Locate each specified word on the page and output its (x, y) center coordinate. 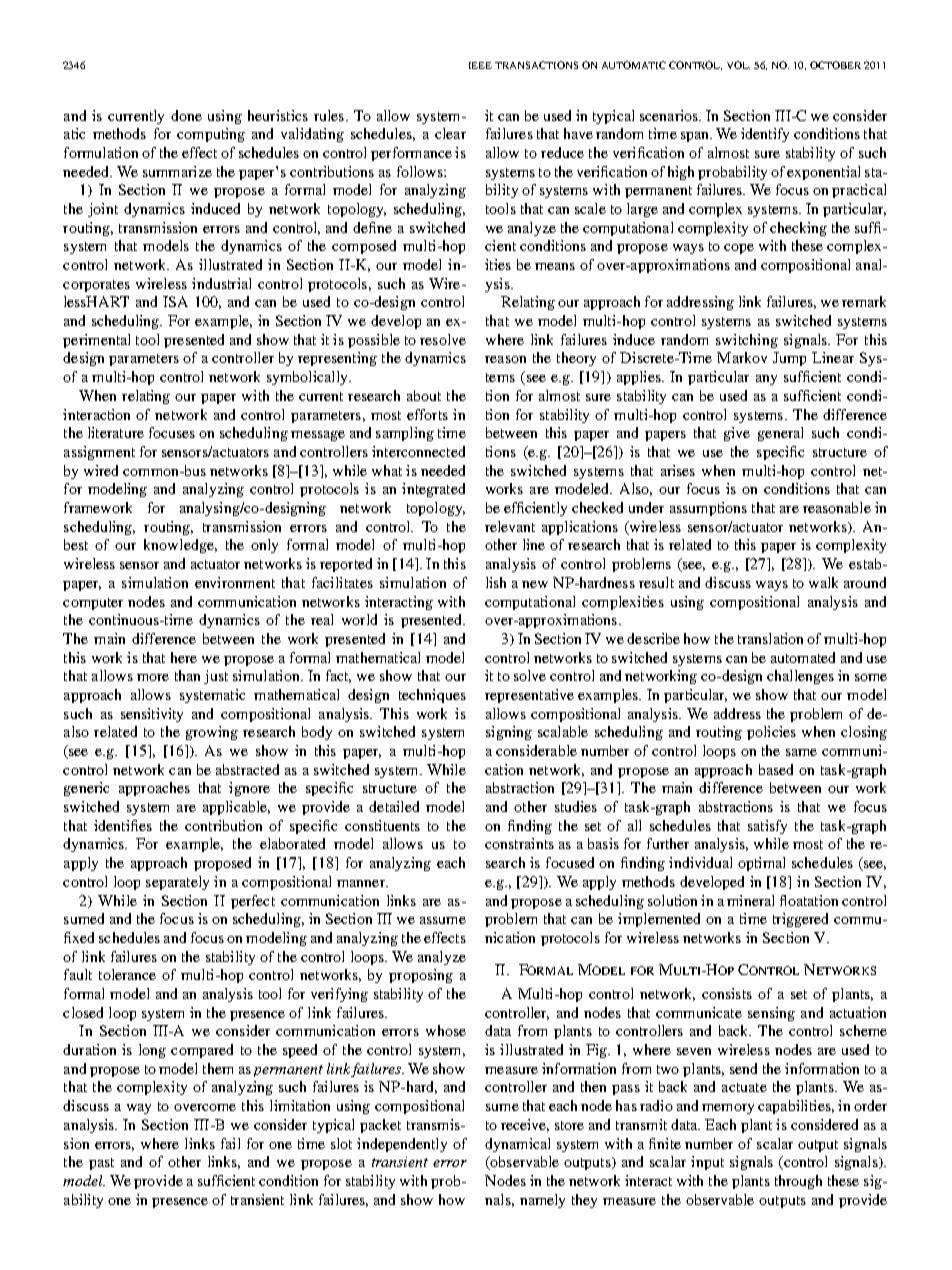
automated (803, 657)
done (186, 115)
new (535, 584)
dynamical (517, 1145)
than (187, 675)
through (798, 1182)
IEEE (480, 65)
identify (765, 135)
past (101, 1164)
